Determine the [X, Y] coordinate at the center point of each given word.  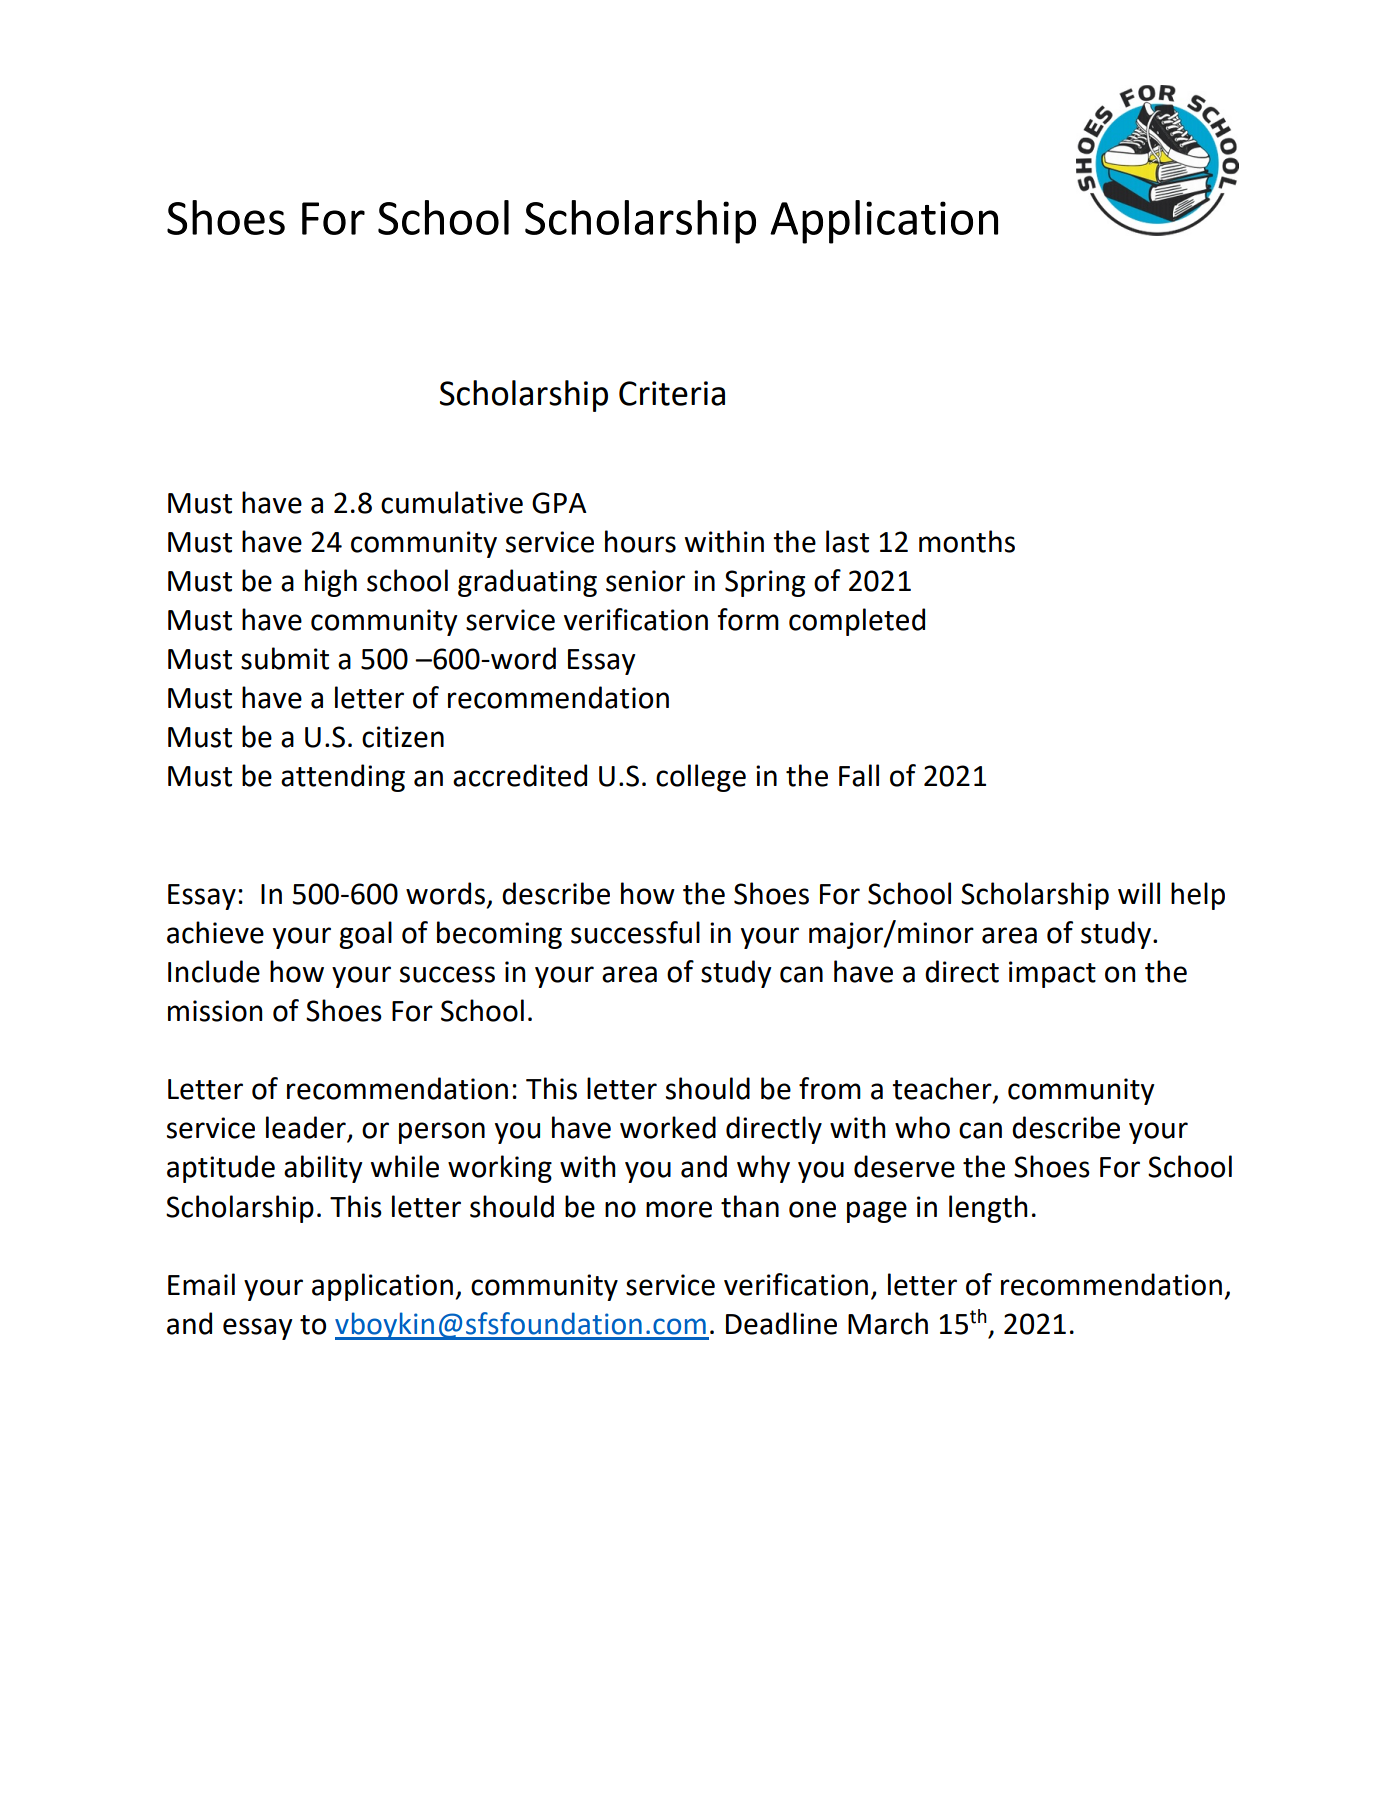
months [967, 541]
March [888, 1323]
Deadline [781, 1323]
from [830, 1088]
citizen [403, 737]
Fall [859, 775]
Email [201, 1284]
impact [1052, 974]
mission [215, 1011]
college [701, 778]
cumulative [452, 502]
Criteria [672, 393]
